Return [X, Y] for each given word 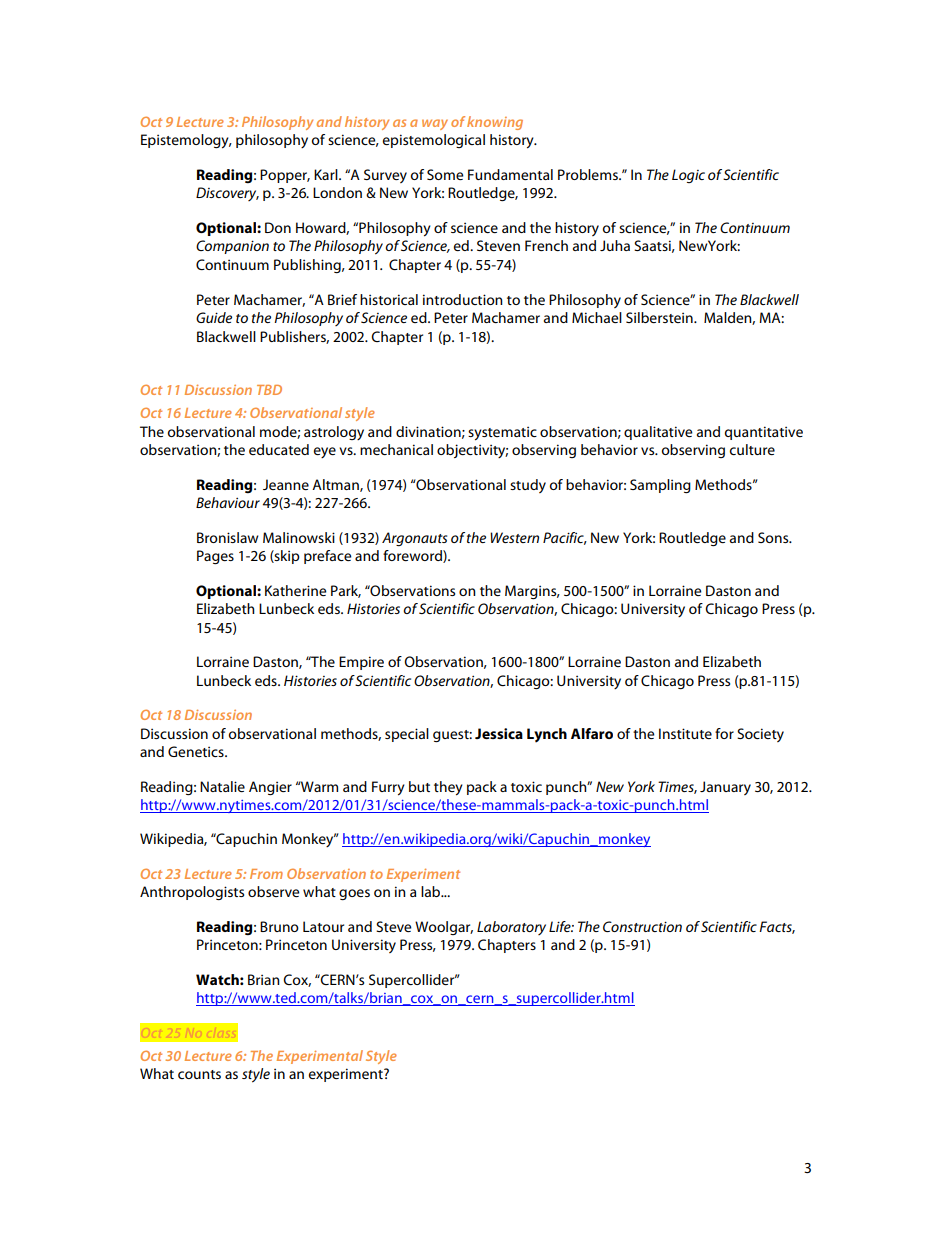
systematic [502, 433]
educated [279, 449]
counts [199, 1074]
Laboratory [511, 928]
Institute [685, 733]
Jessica [499, 733]
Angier [270, 788]
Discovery [227, 194]
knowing [495, 123]
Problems [589, 174]
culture [752, 449]
